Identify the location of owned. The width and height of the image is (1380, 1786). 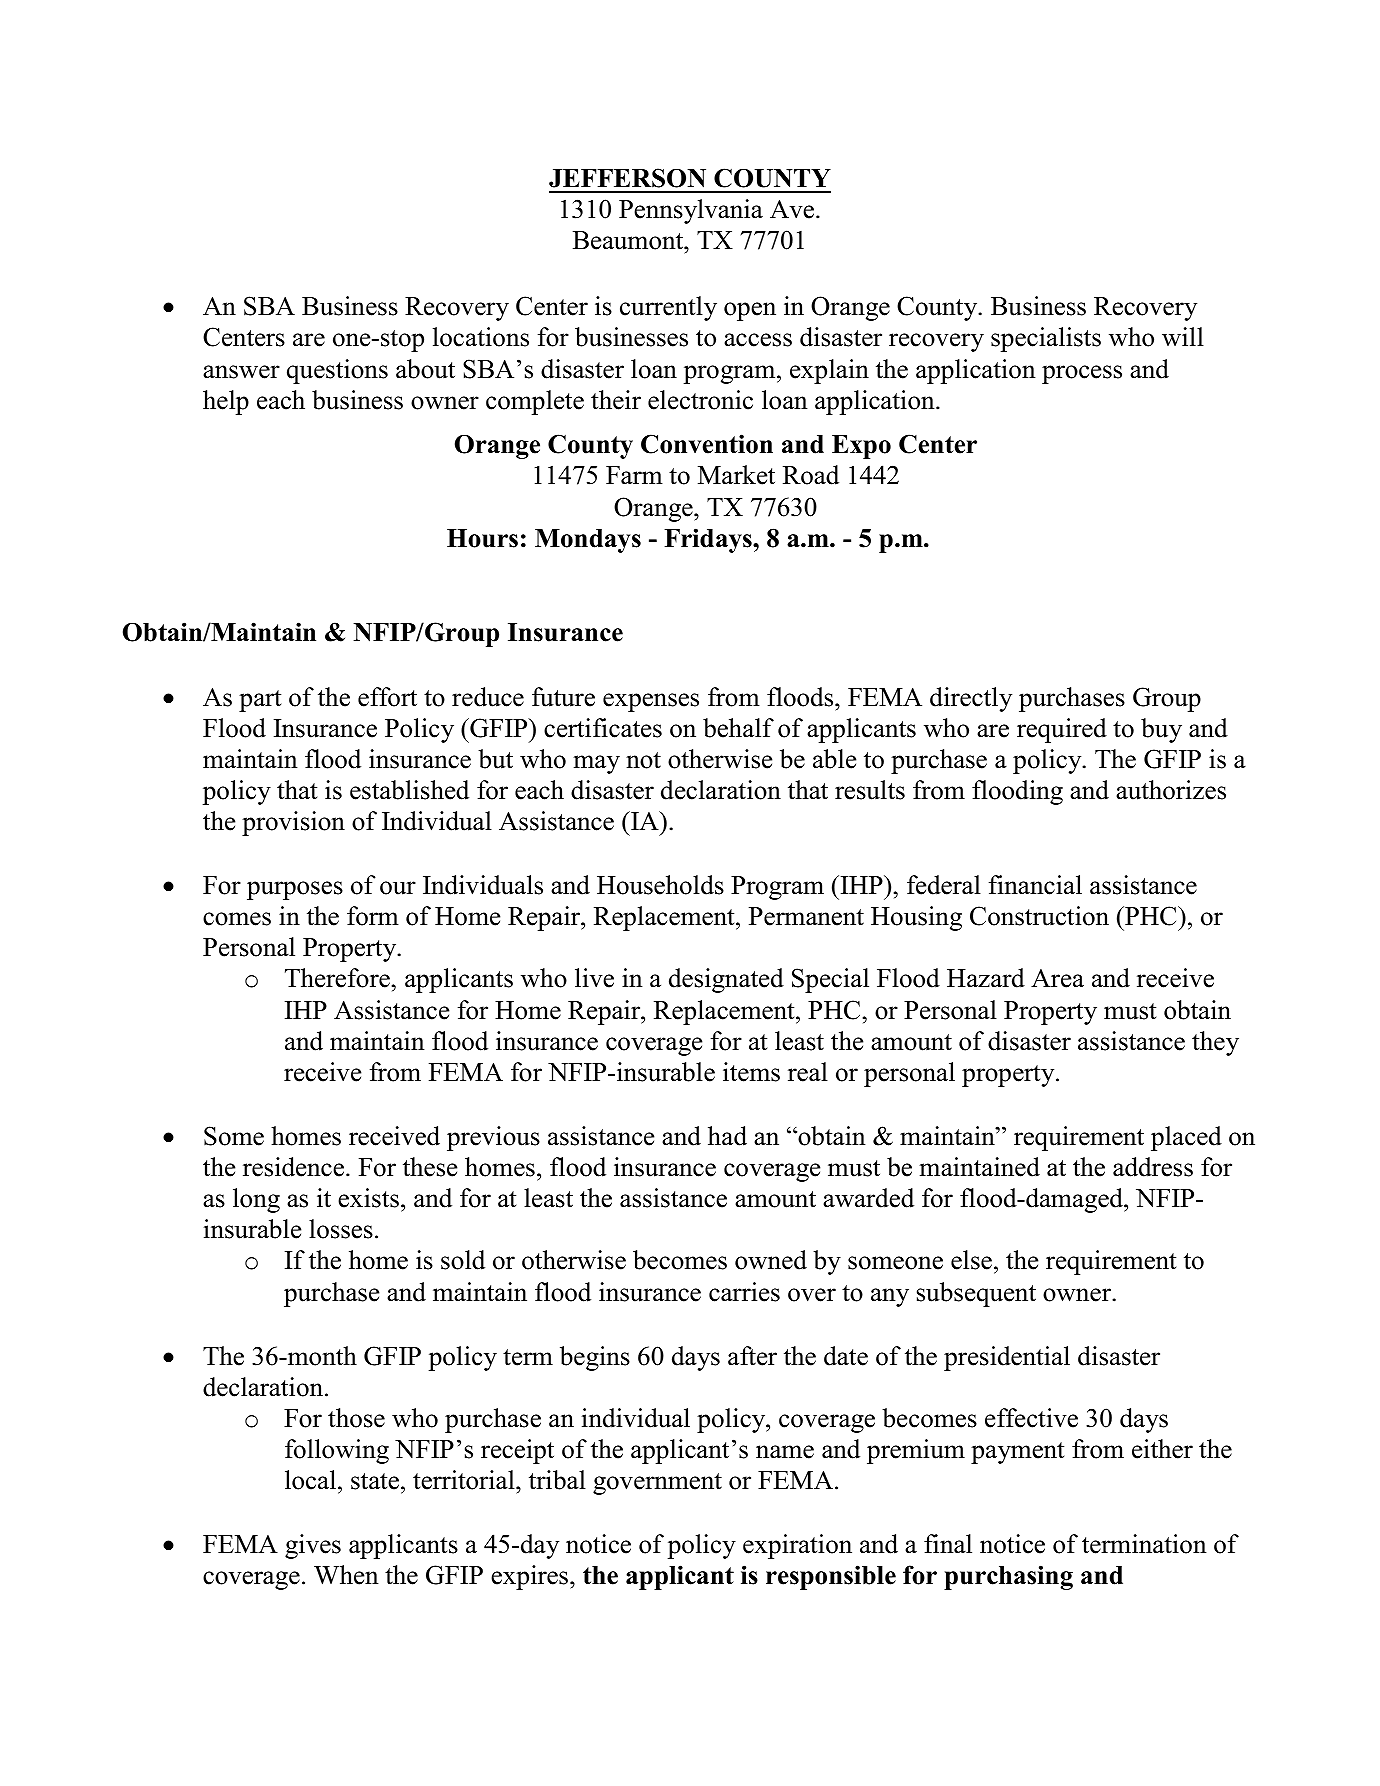
(771, 1260).
